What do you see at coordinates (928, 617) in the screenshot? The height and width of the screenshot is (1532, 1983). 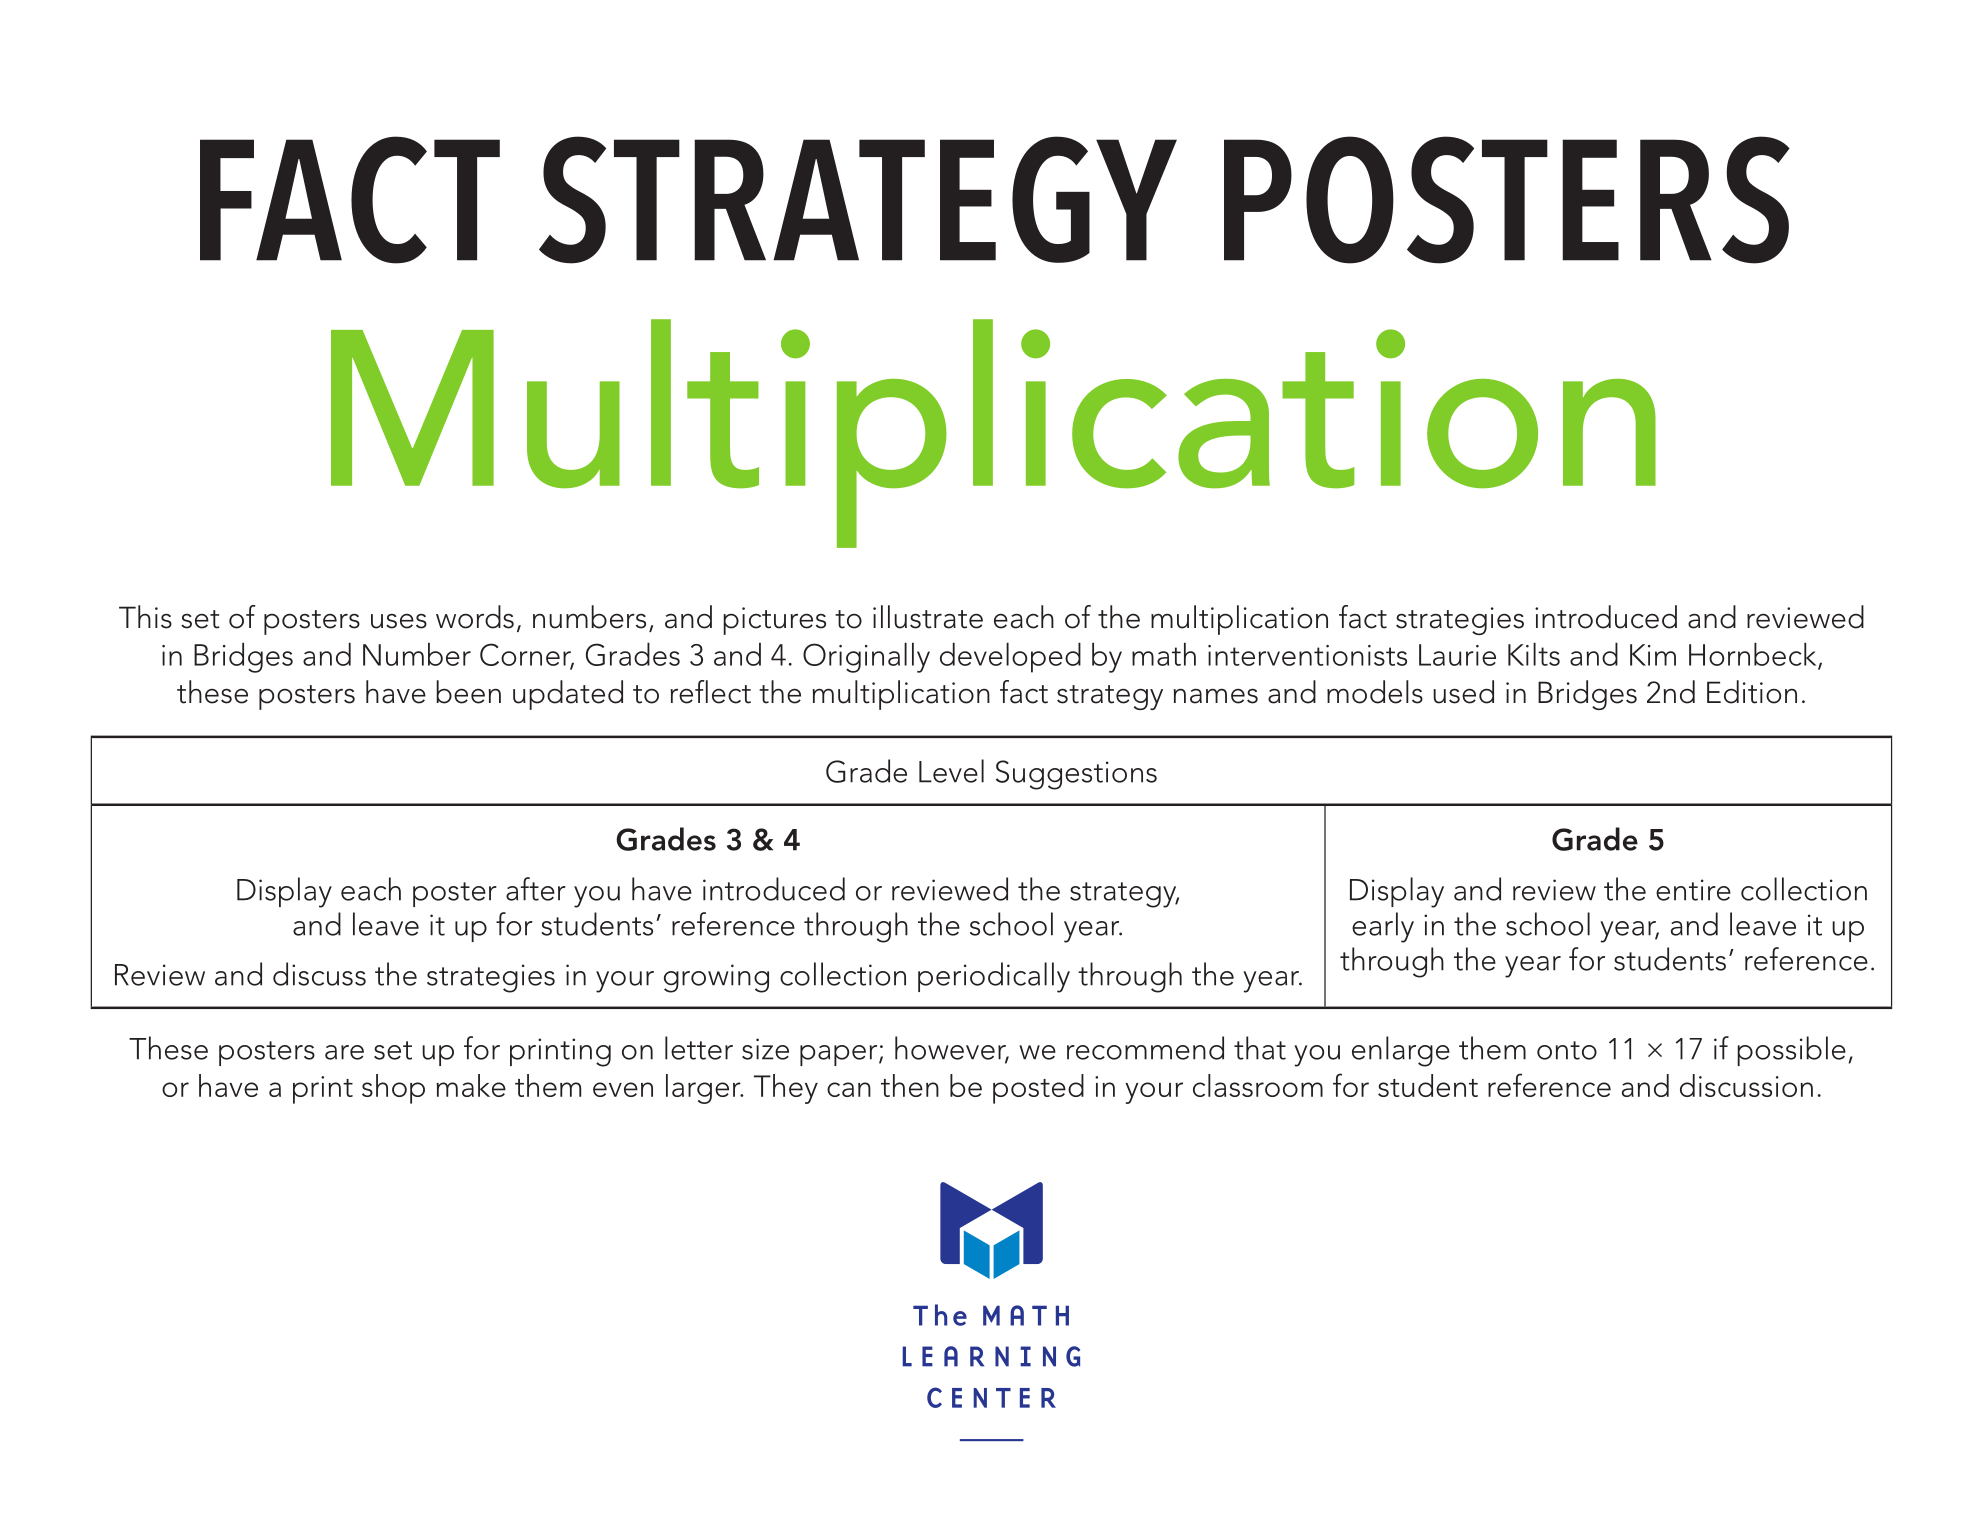 I see `illustrate` at bounding box center [928, 617].
